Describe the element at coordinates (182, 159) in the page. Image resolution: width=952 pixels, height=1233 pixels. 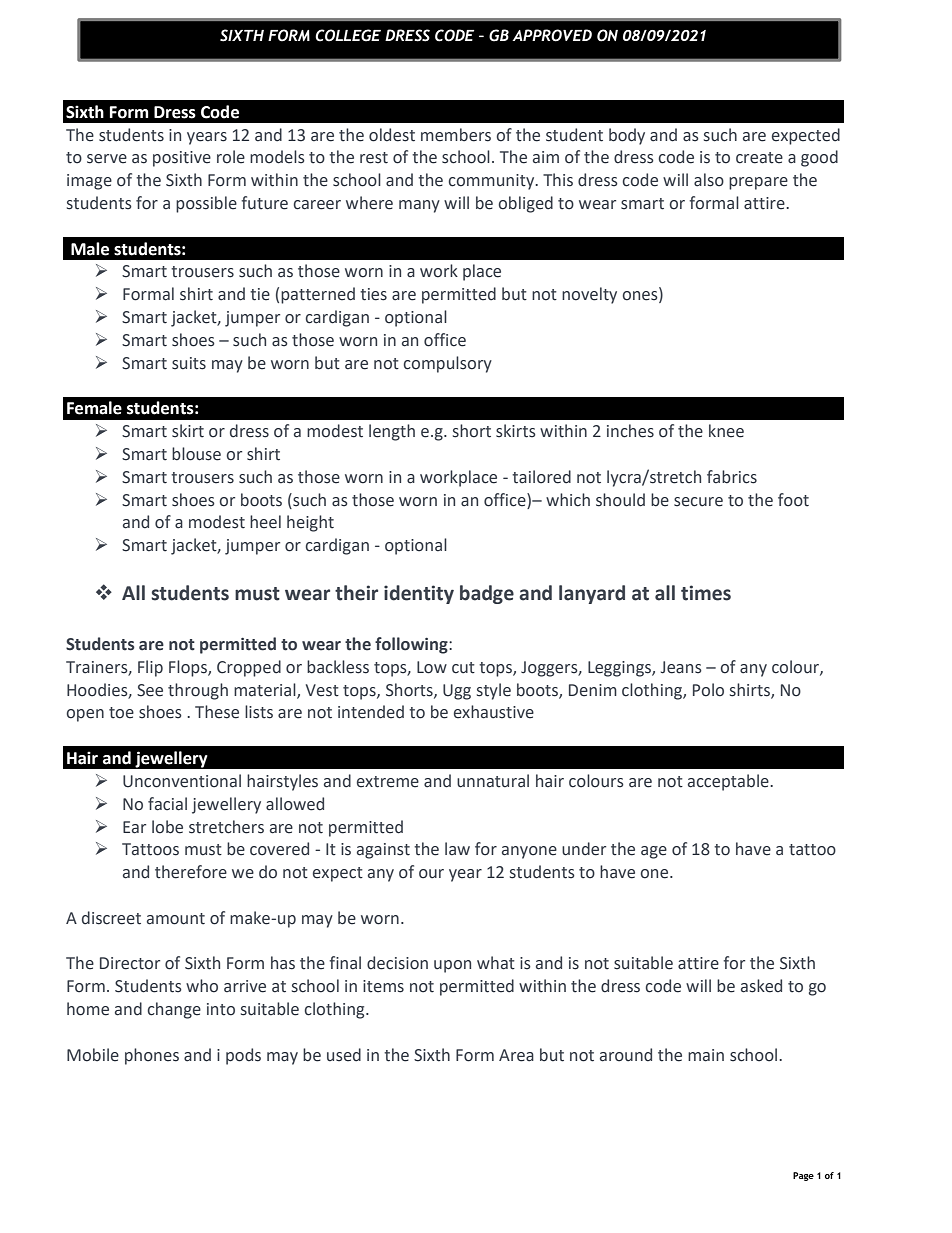
I see `positive` at that location.
